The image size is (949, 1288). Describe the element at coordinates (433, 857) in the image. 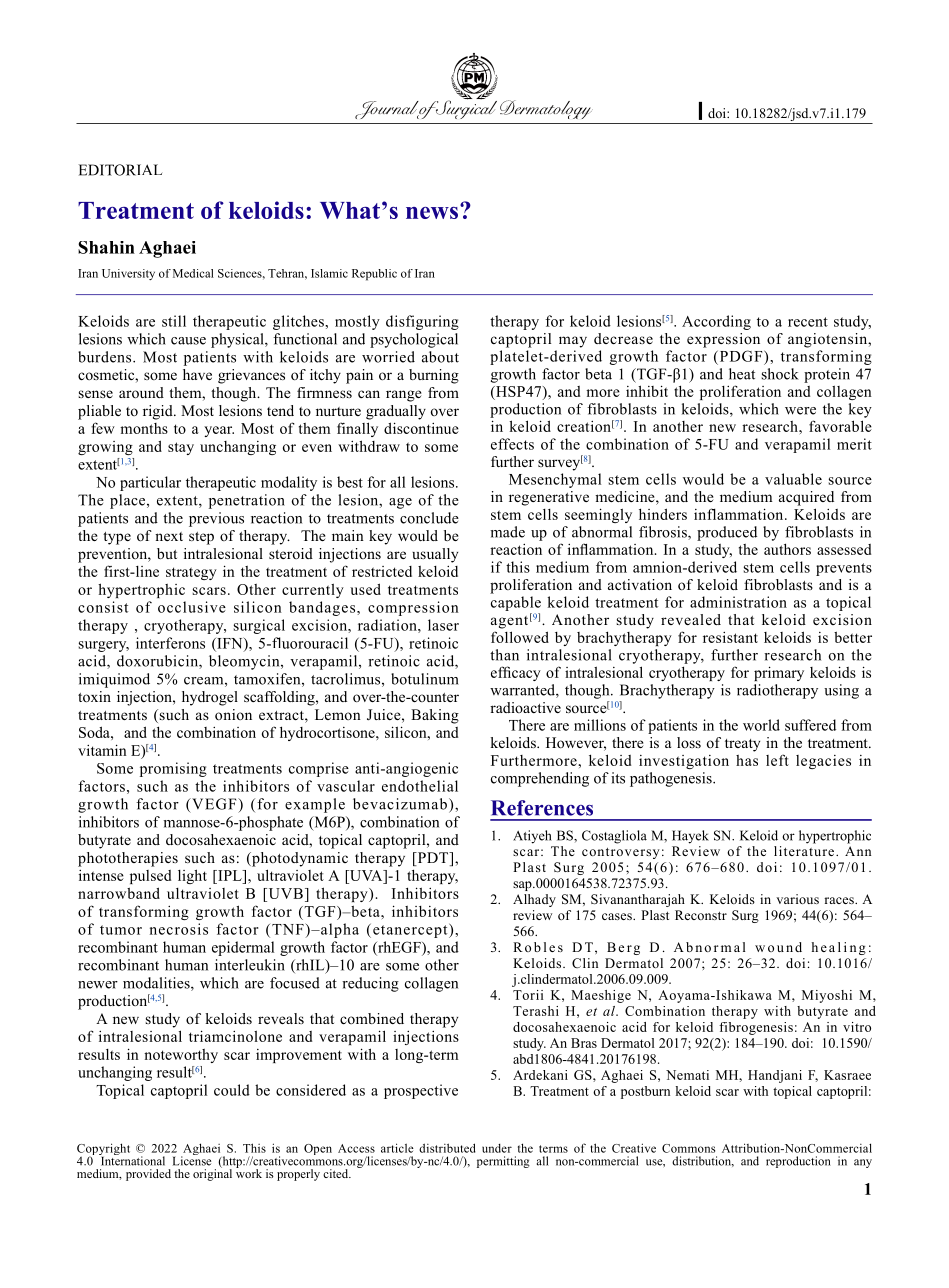

I see `PDT` at that location.
